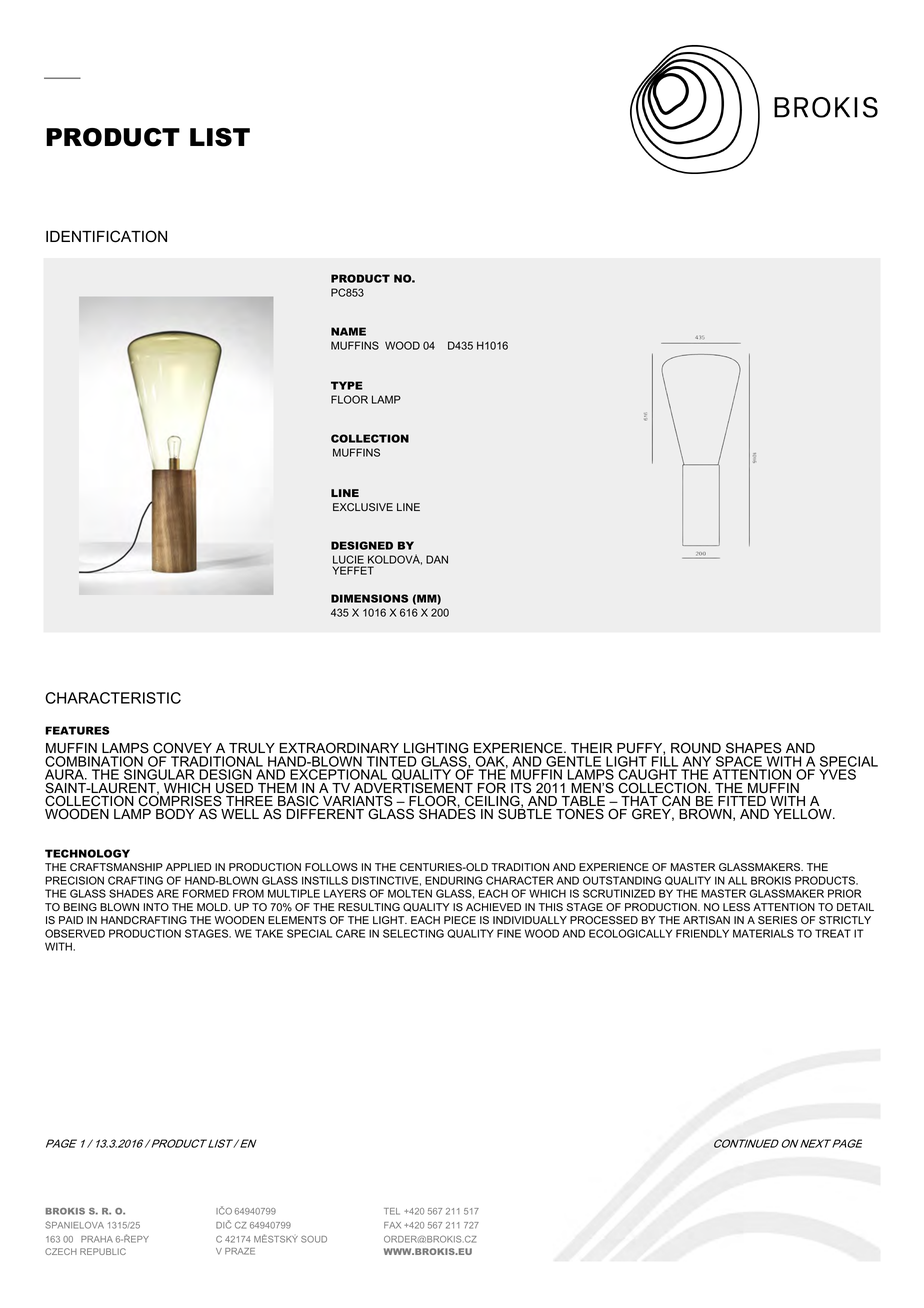 This screenshot has height=1308, width=924. What do you see at coordinates (363, 507) in the screenshot?
I see `EXCLUSIVE` at bounding box center [363, 507].
